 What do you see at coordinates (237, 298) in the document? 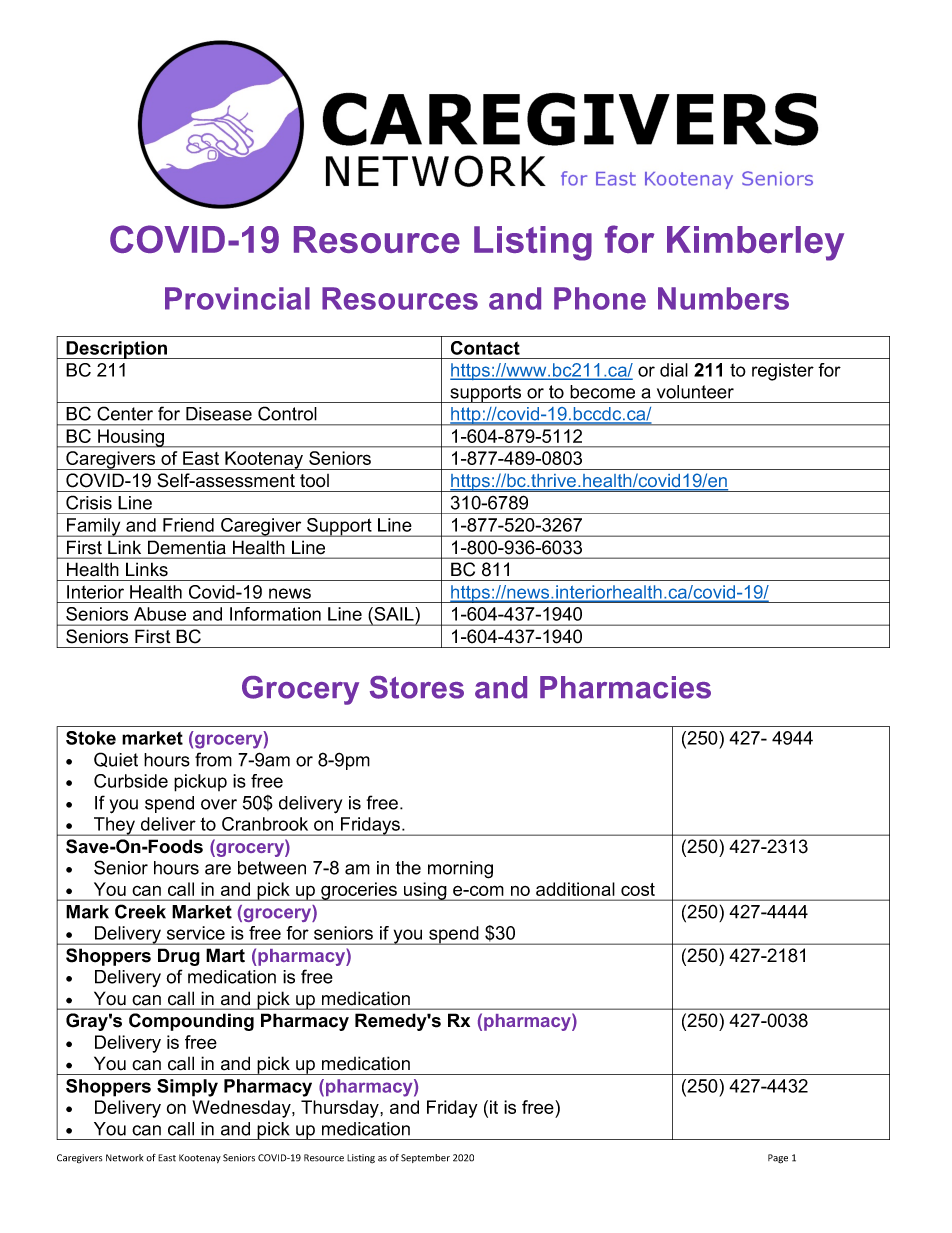
I see `Provincial` at bounding box center [237, 298].
